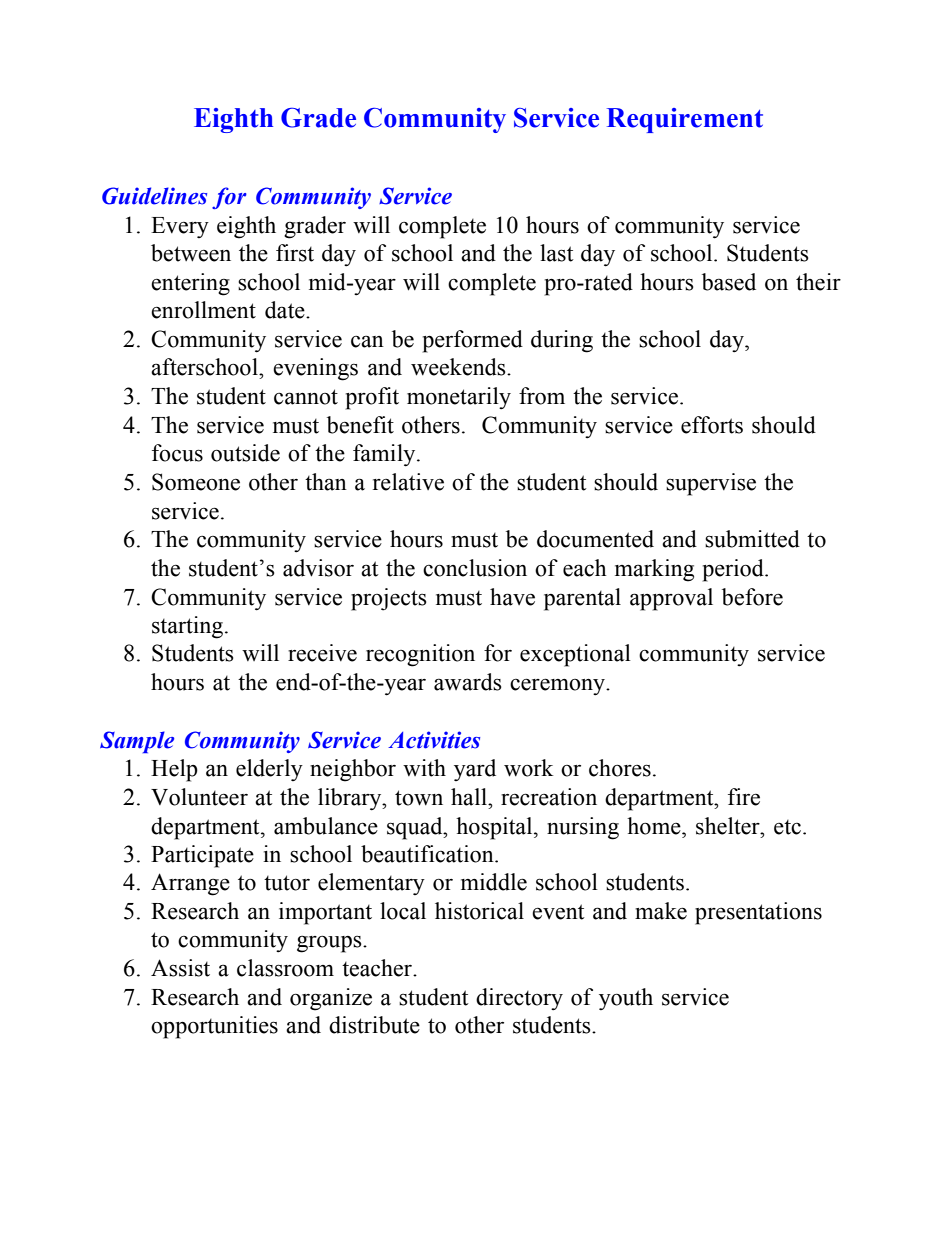 The width and height of the screenshot is (952, 1233). What do you see at coordinates (214, 1027) in the screenshot?
I see `opportunities` at bounding box center [214, 1027].
